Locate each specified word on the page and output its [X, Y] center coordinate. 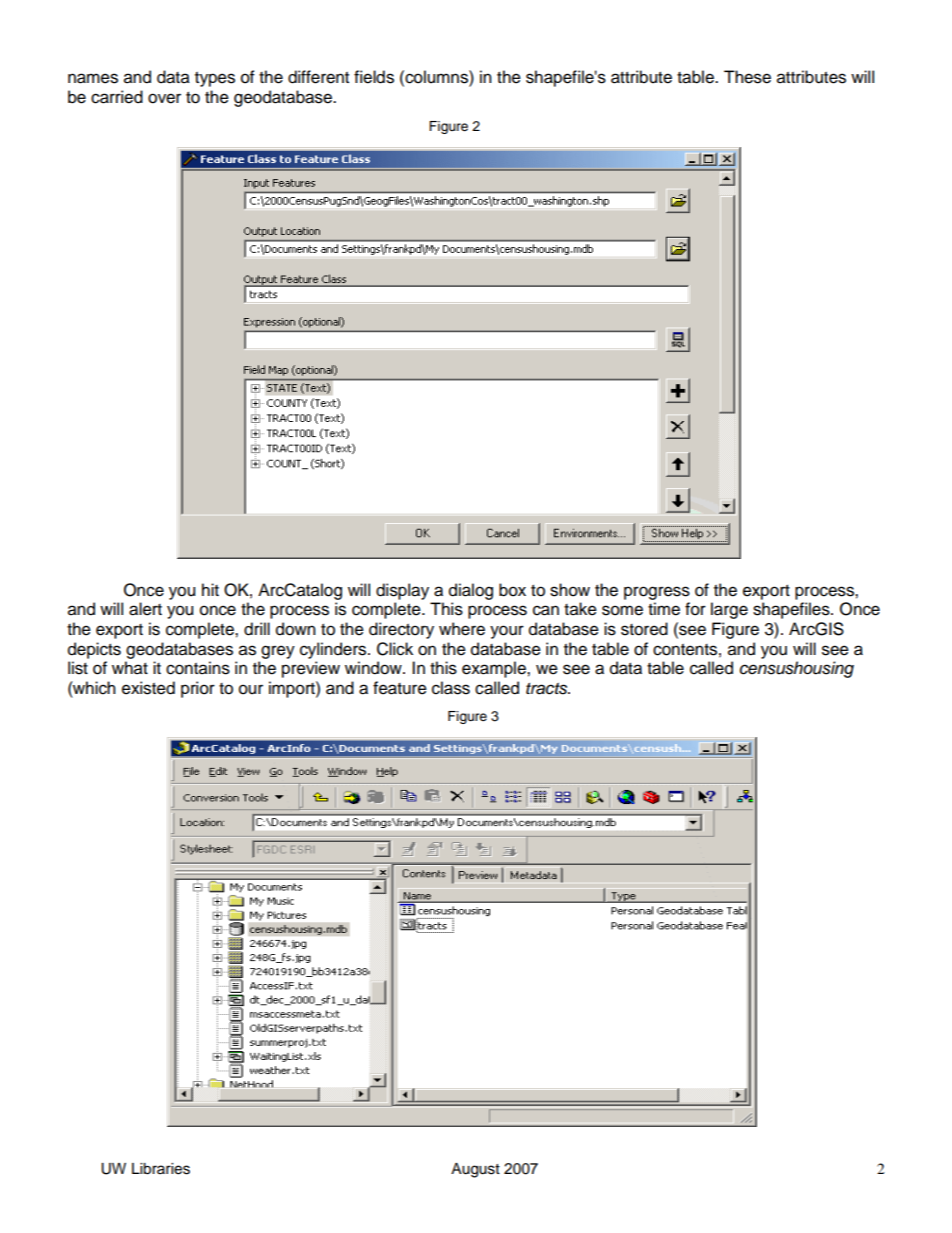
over [164, 98]
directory [401, 630]
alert [145, 609]
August [475, 1170]
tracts [548, 689]
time [664, 609]
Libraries [161, 1169]
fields [374, 77]
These [747, 77]
